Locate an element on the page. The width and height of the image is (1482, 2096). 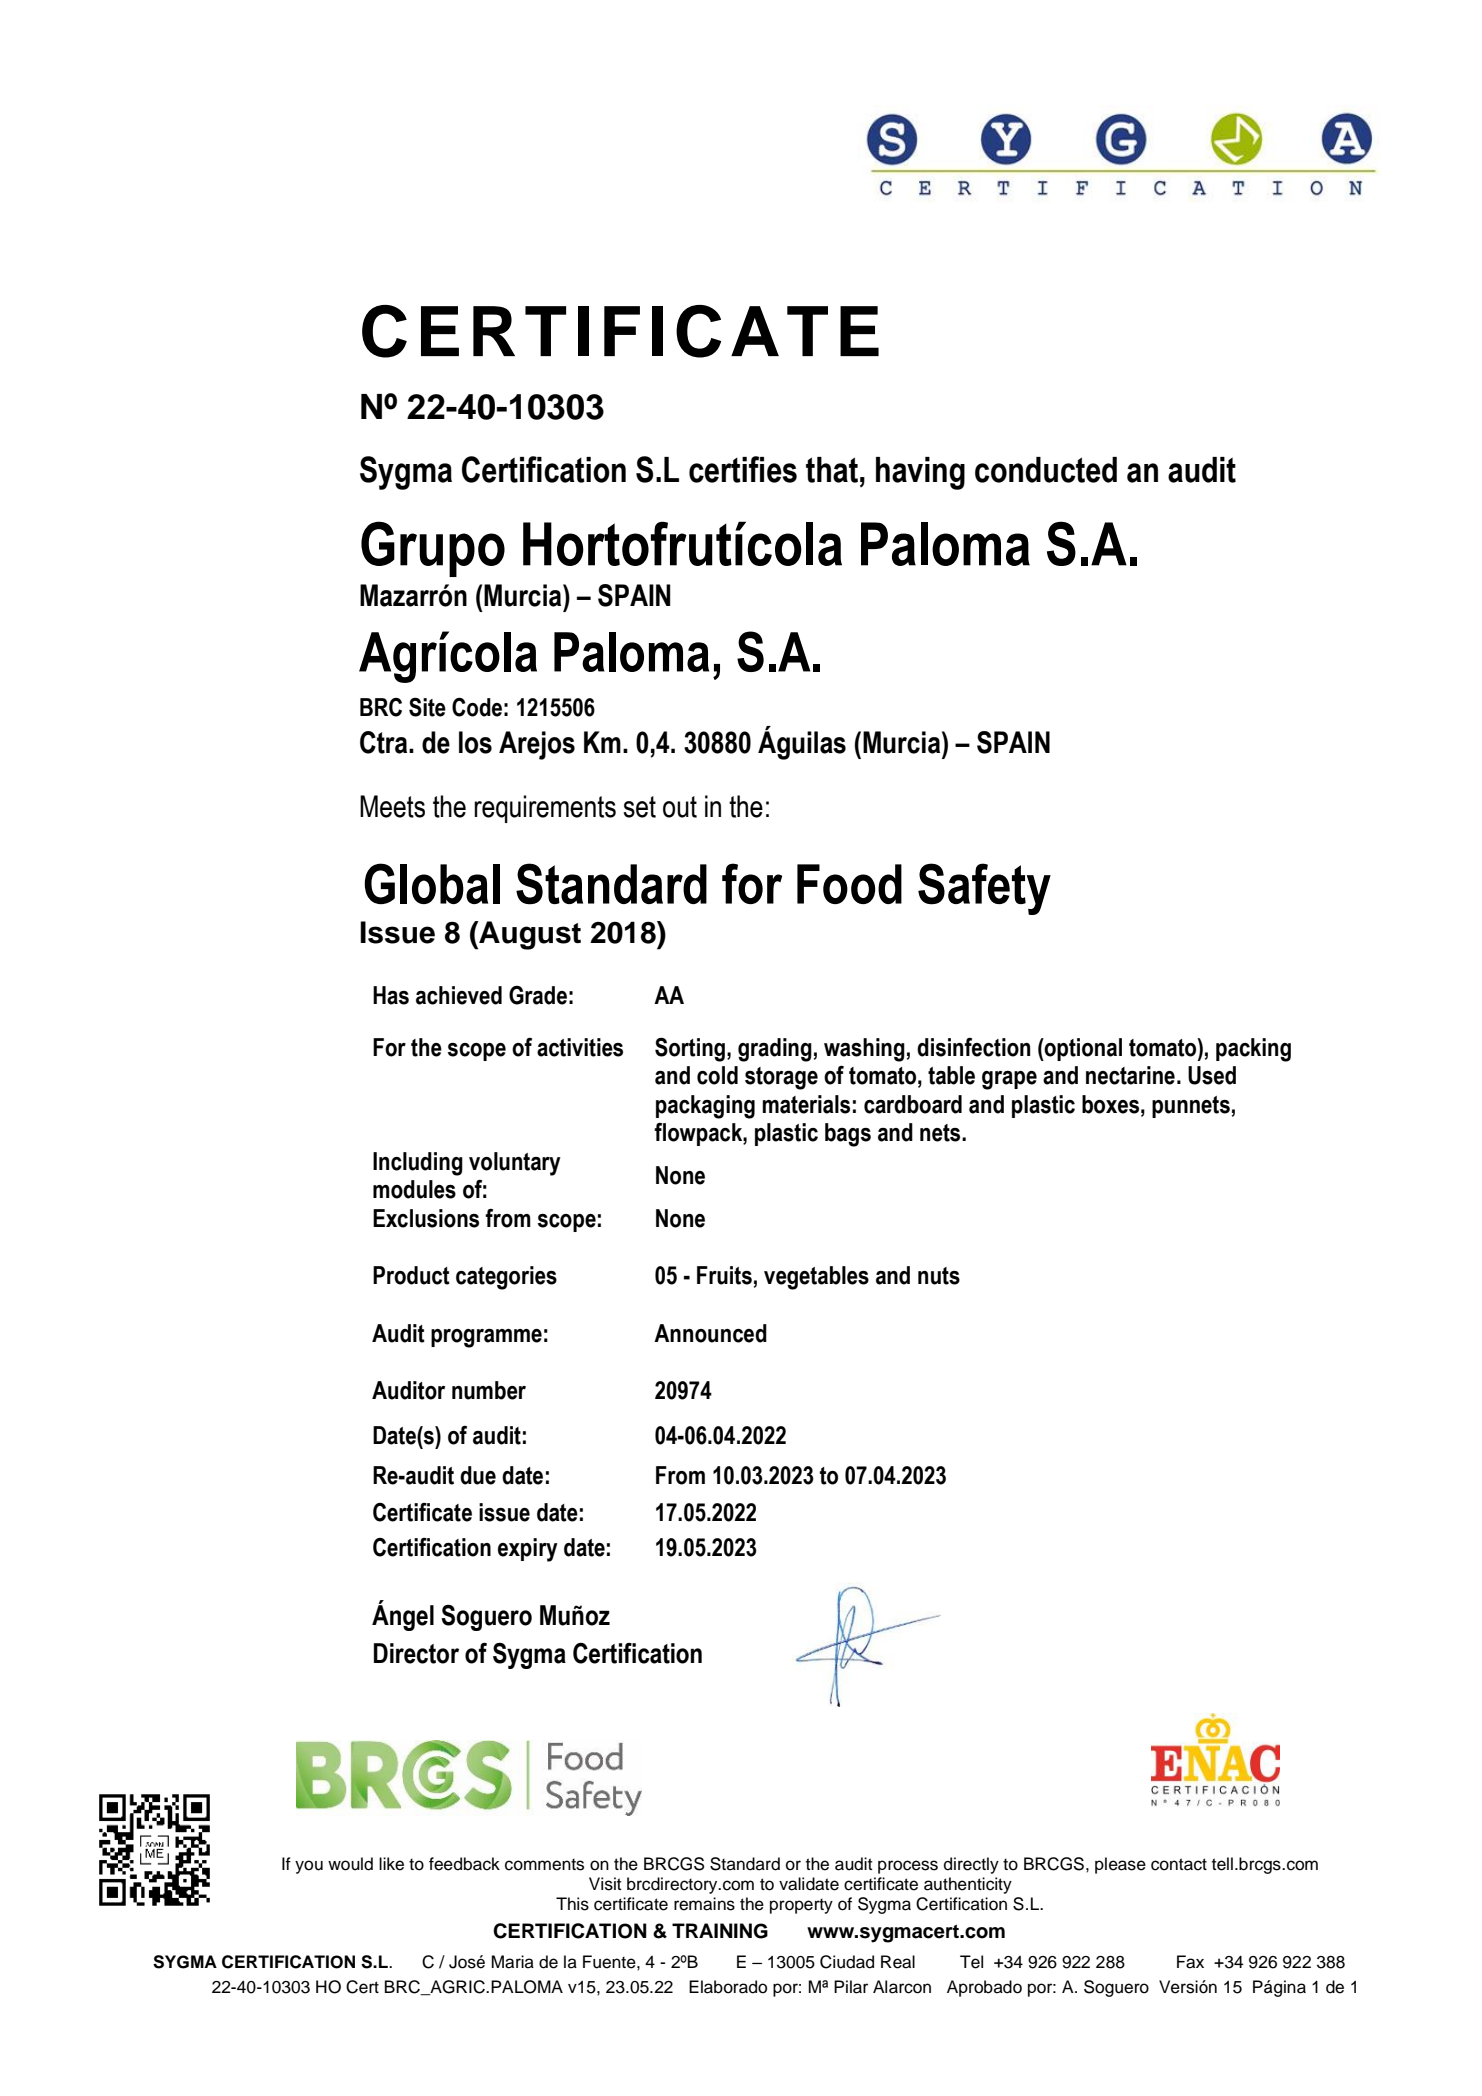
Used is located at coordinates (1212, 1075).
